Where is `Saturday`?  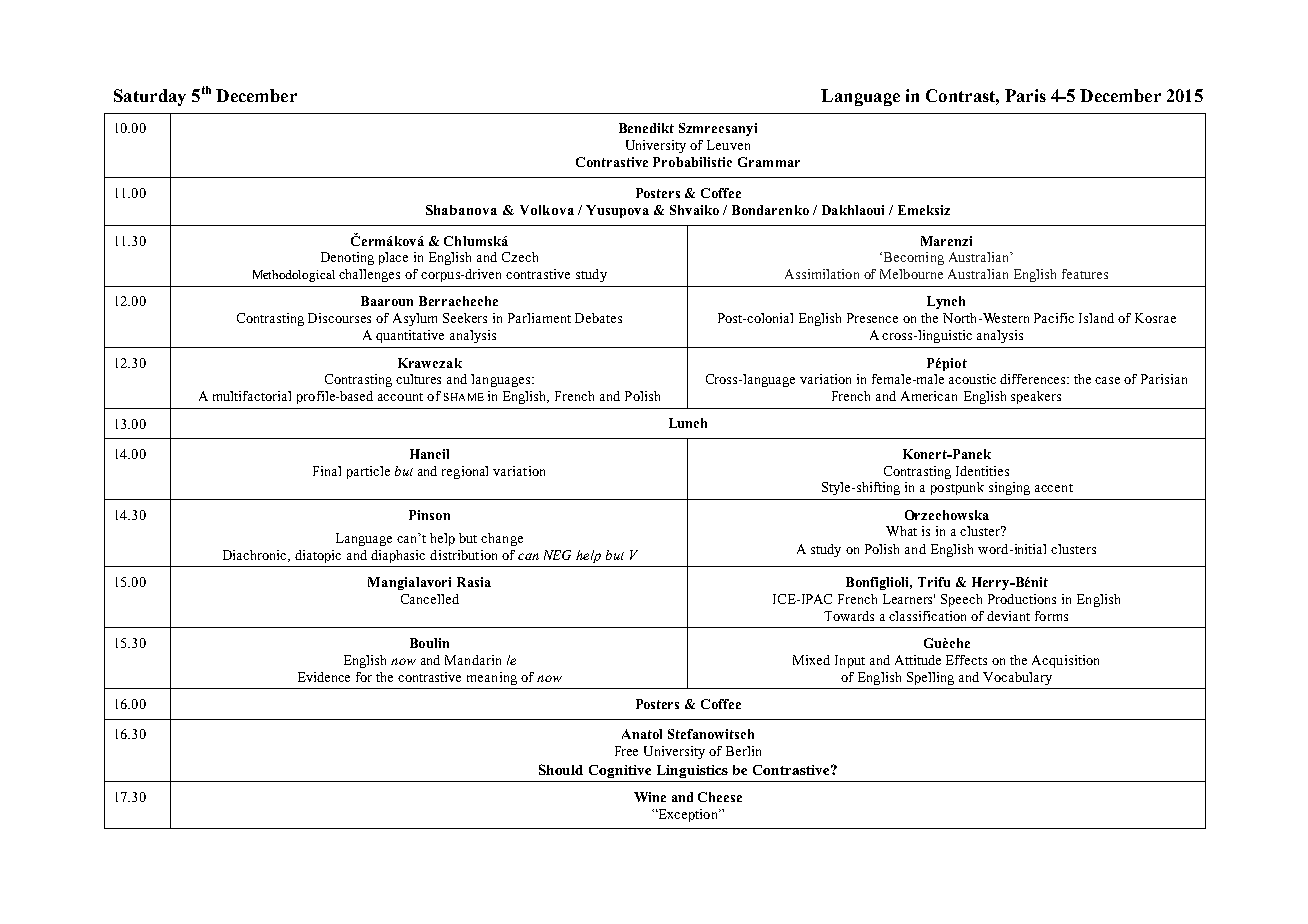
Saturday is located at coordinates (150, 97).
